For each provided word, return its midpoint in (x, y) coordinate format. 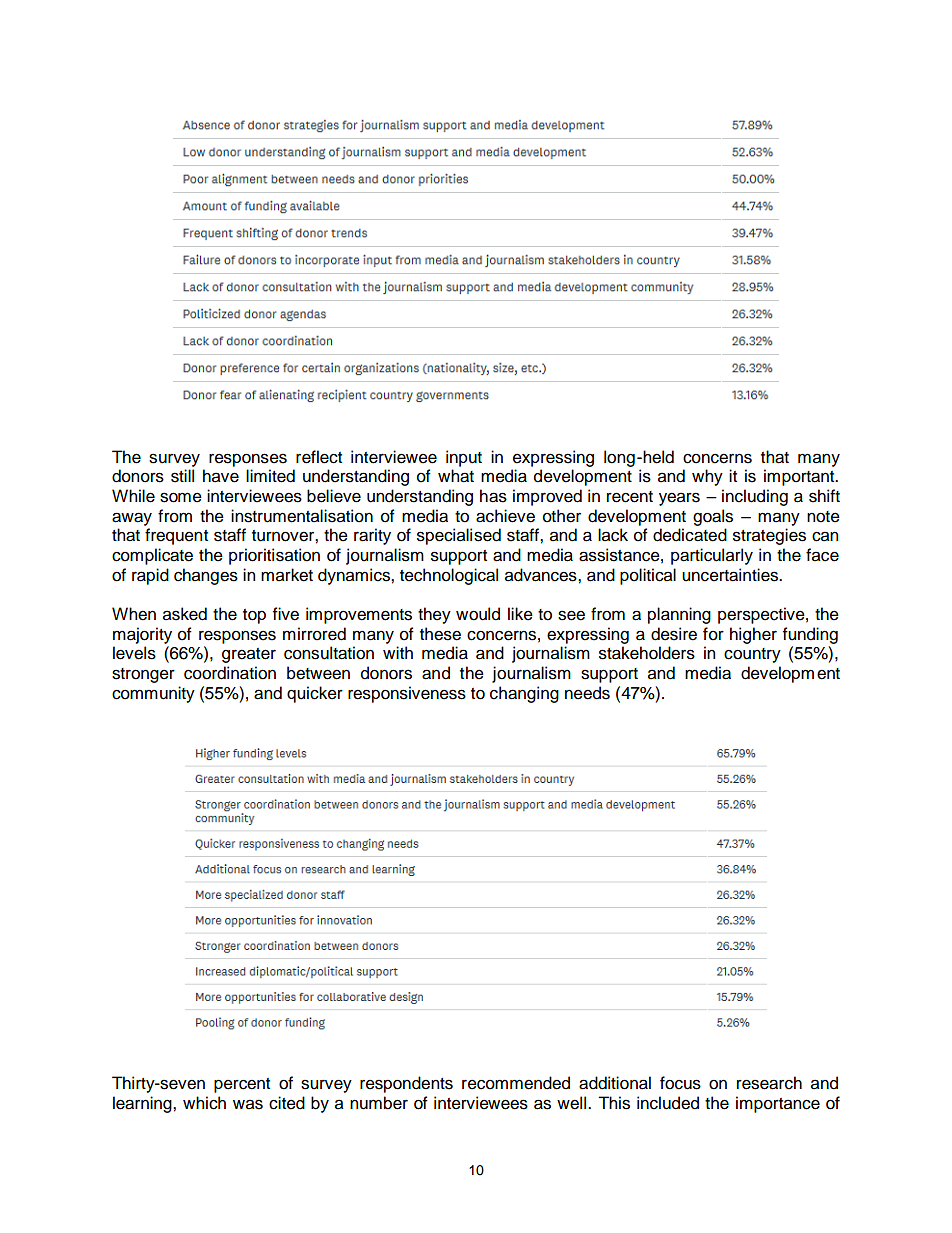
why (707, 477)
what (456, 476)
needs (587, 693)
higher (753, 635)
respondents (406, 1084)
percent (242, 1085)
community (153, 694)
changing (524, 694)
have (221, 476)
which (204, 1103)
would (478, 614)
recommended (516, 1083)
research (769, 1083)
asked (185, 614)
